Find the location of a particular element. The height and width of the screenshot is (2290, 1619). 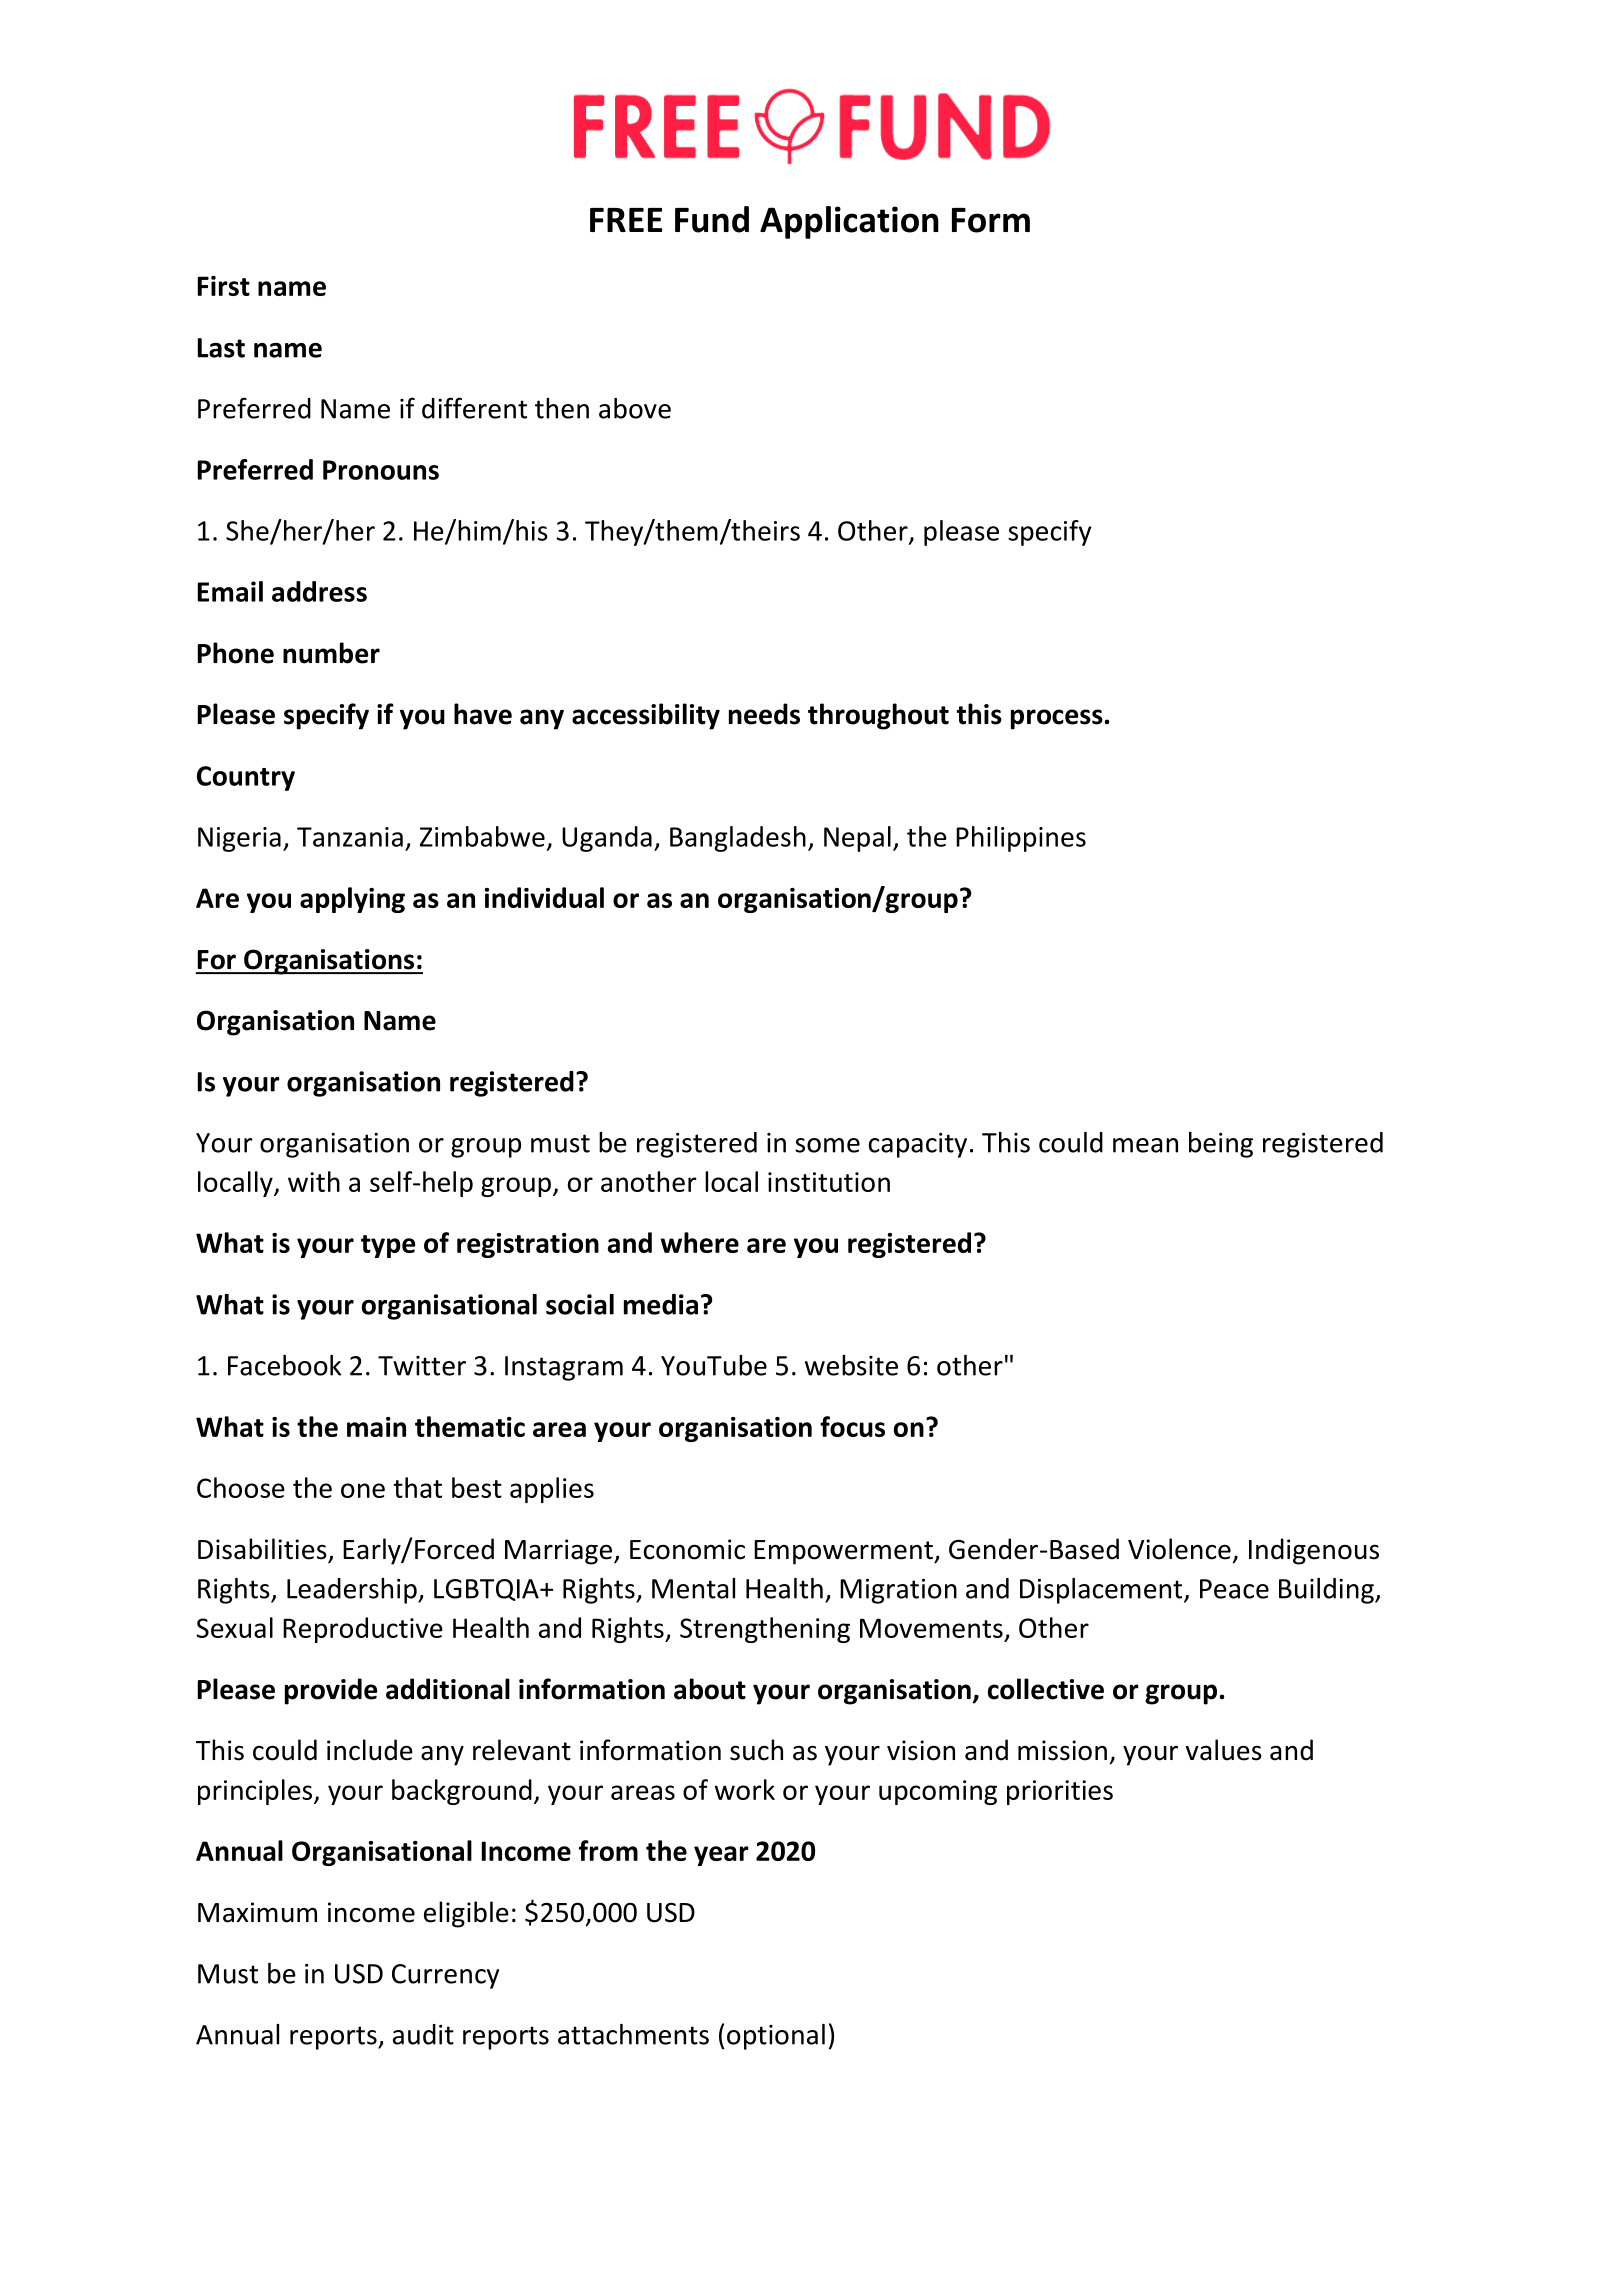

address is located at coordinates (319, 591).
